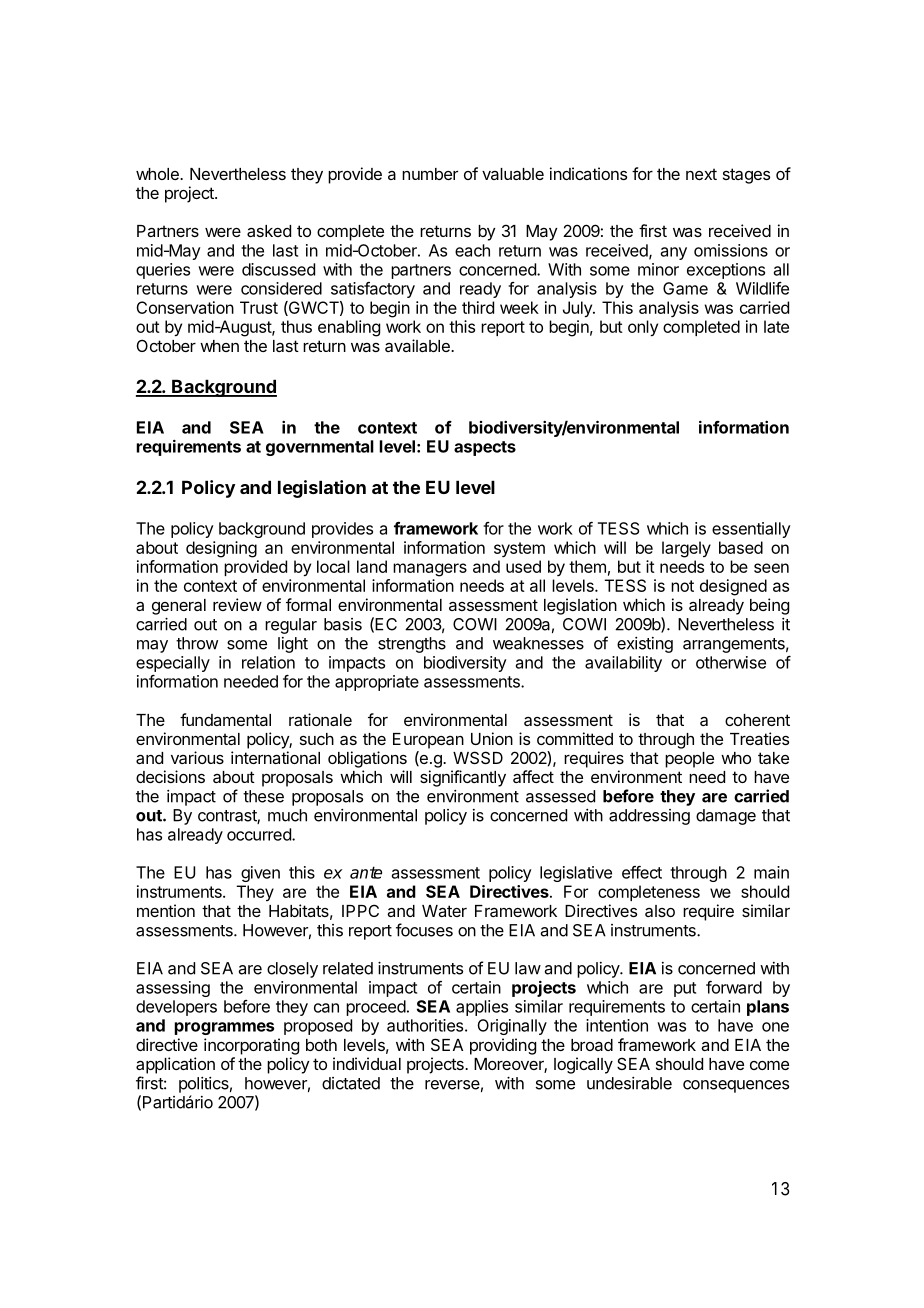  Describe the element at coordinates (701, 174) in the screenshot. I see `next` at that location.
